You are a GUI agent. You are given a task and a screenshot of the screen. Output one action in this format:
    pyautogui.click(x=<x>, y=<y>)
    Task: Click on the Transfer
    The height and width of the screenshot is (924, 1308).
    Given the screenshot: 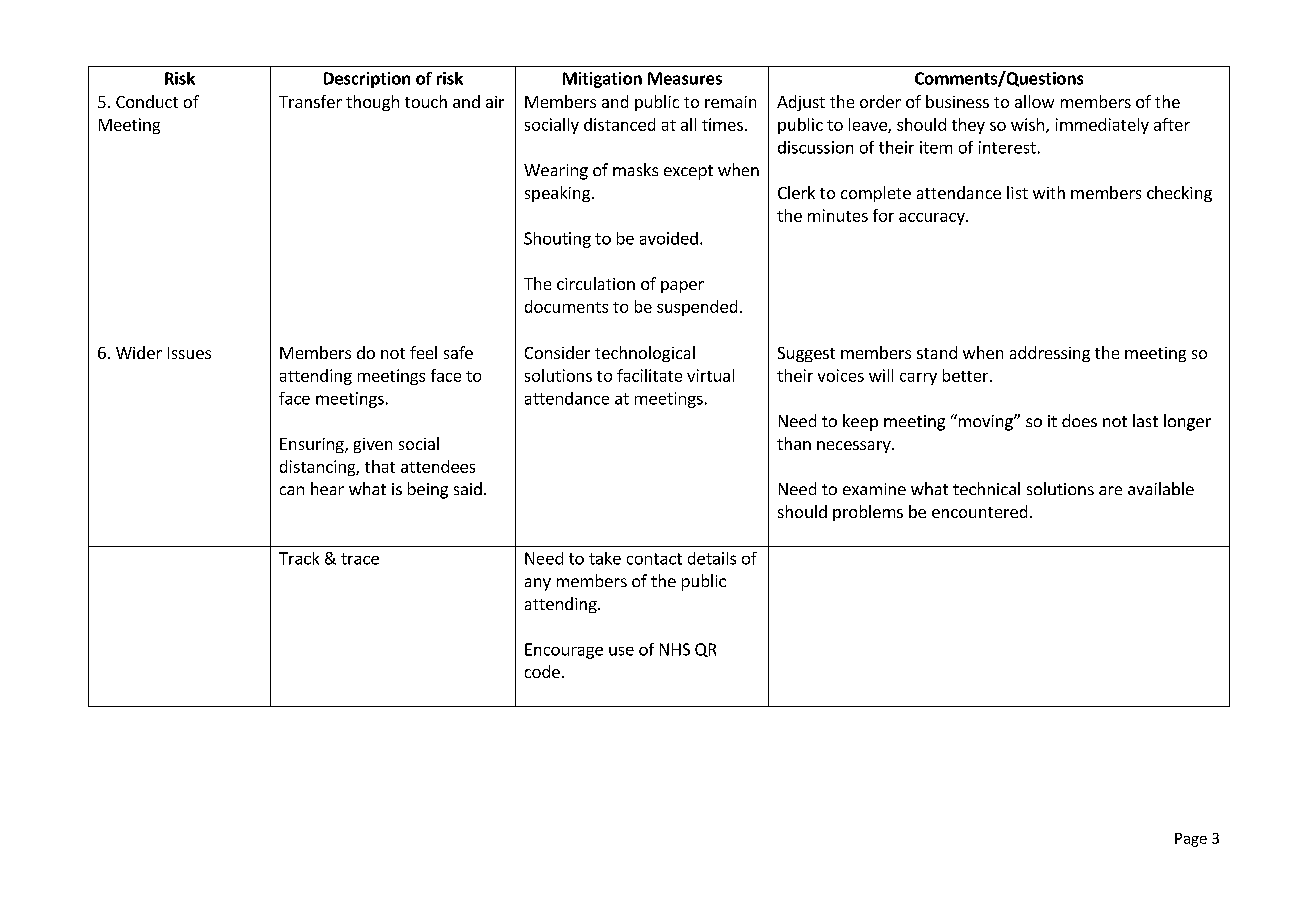 What is the action you would take?
    pyautogui.click(x=310, y=101)
